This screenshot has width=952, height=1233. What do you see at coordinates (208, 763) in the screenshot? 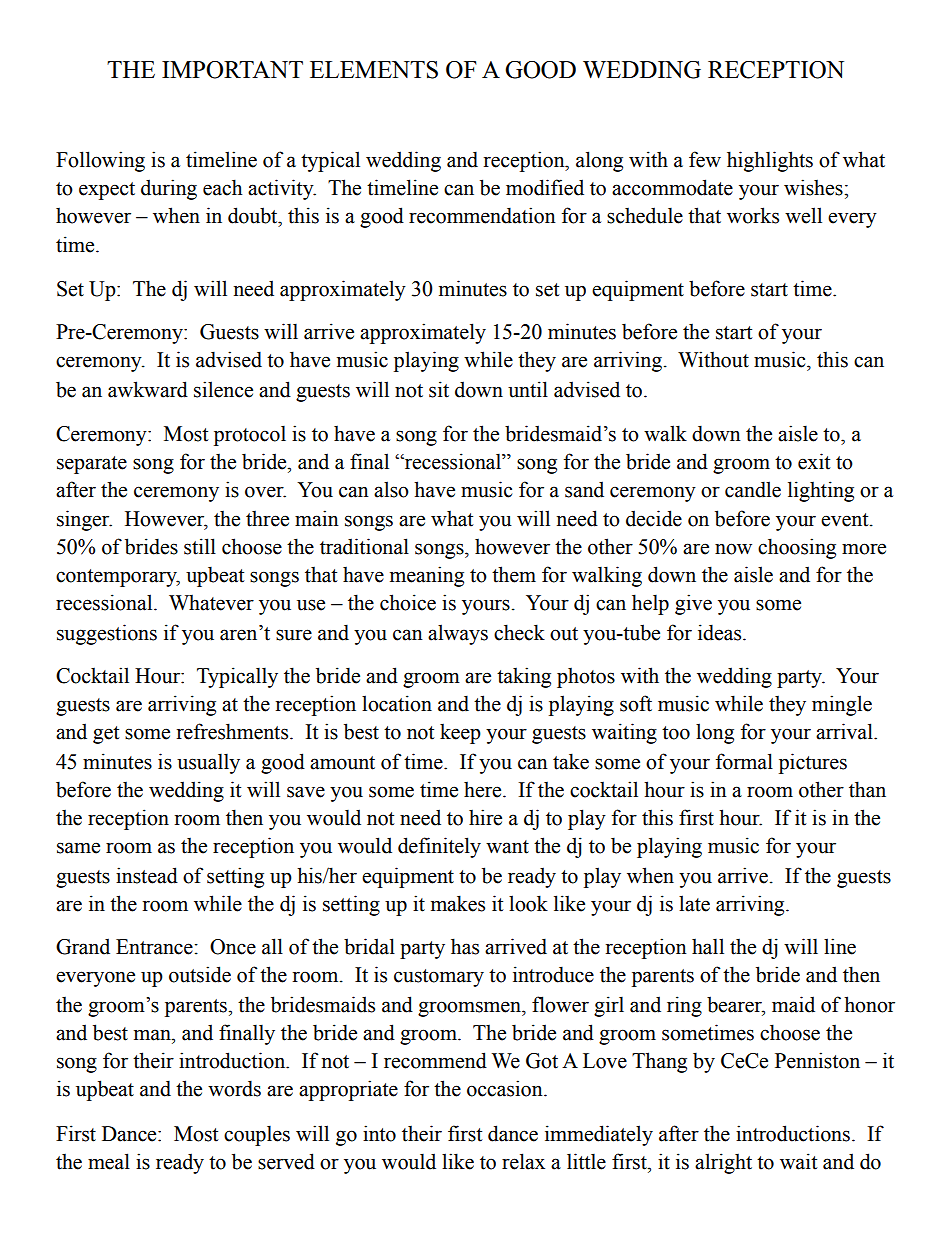
I see `usually` at bounding box center [208, 763].
